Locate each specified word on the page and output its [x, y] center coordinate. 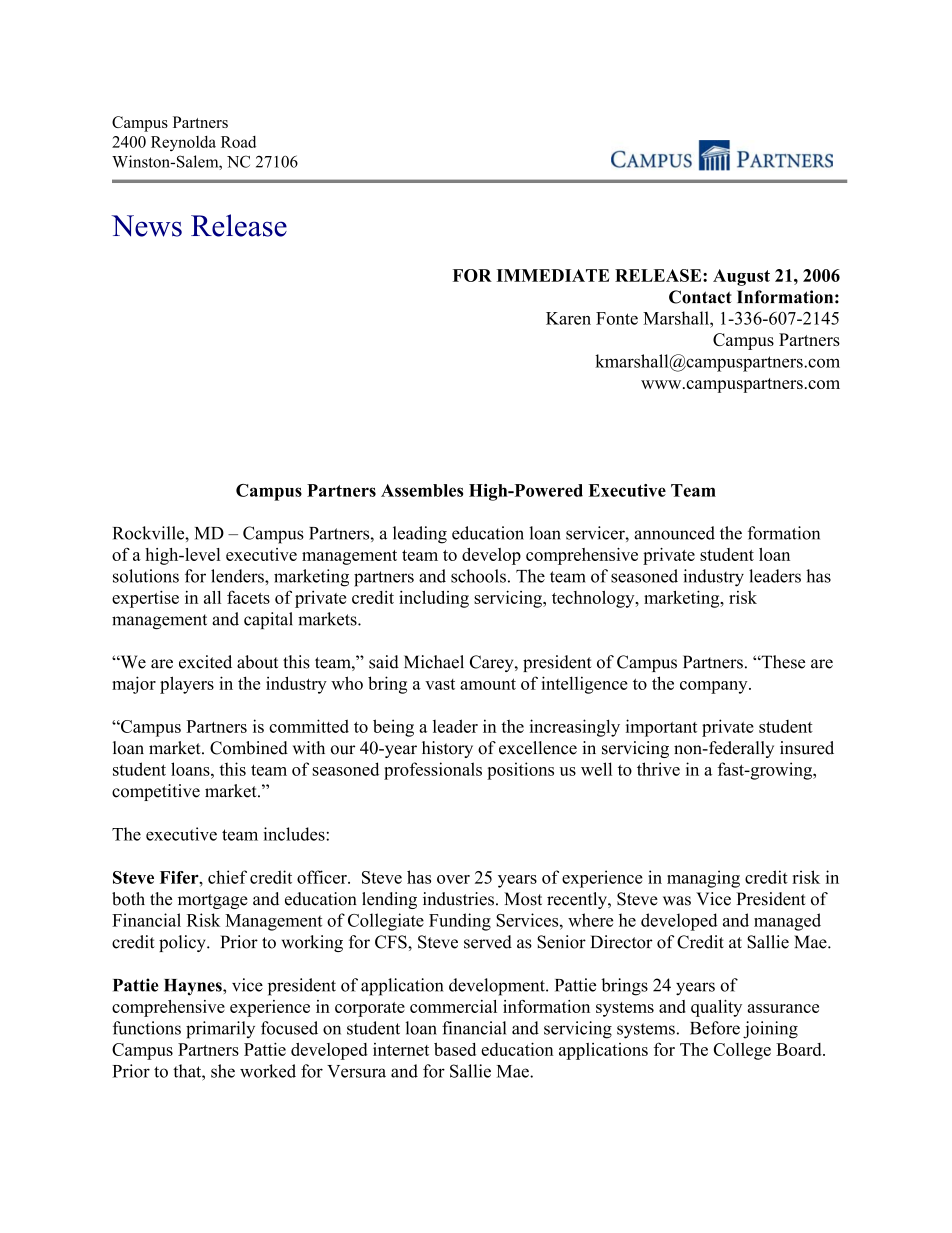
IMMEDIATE [553, 275]
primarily [220, 1030]
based [455, 1049]
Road [238, 142]
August [741, 277]
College [742, 1051]
